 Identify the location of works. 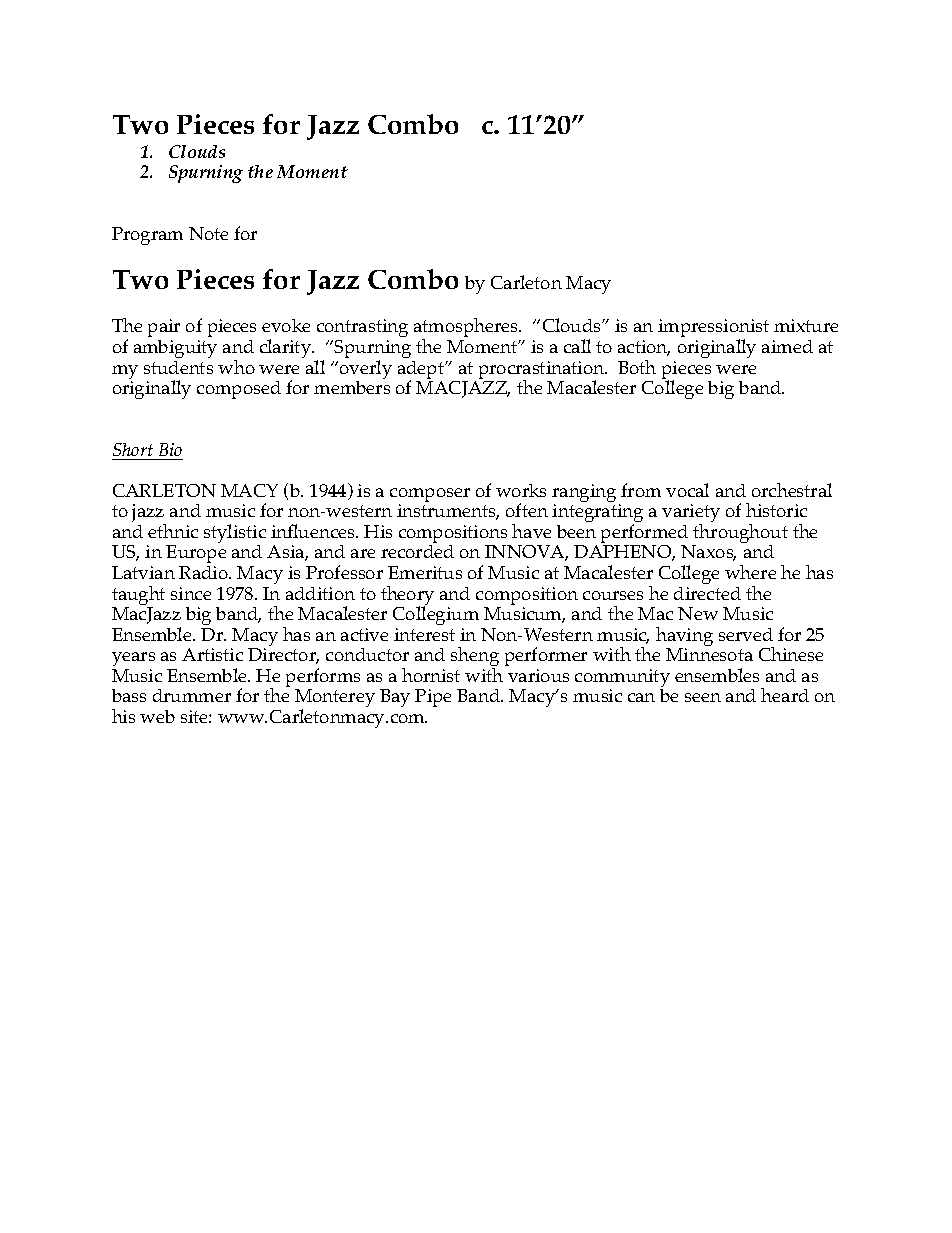
(521, 490).
